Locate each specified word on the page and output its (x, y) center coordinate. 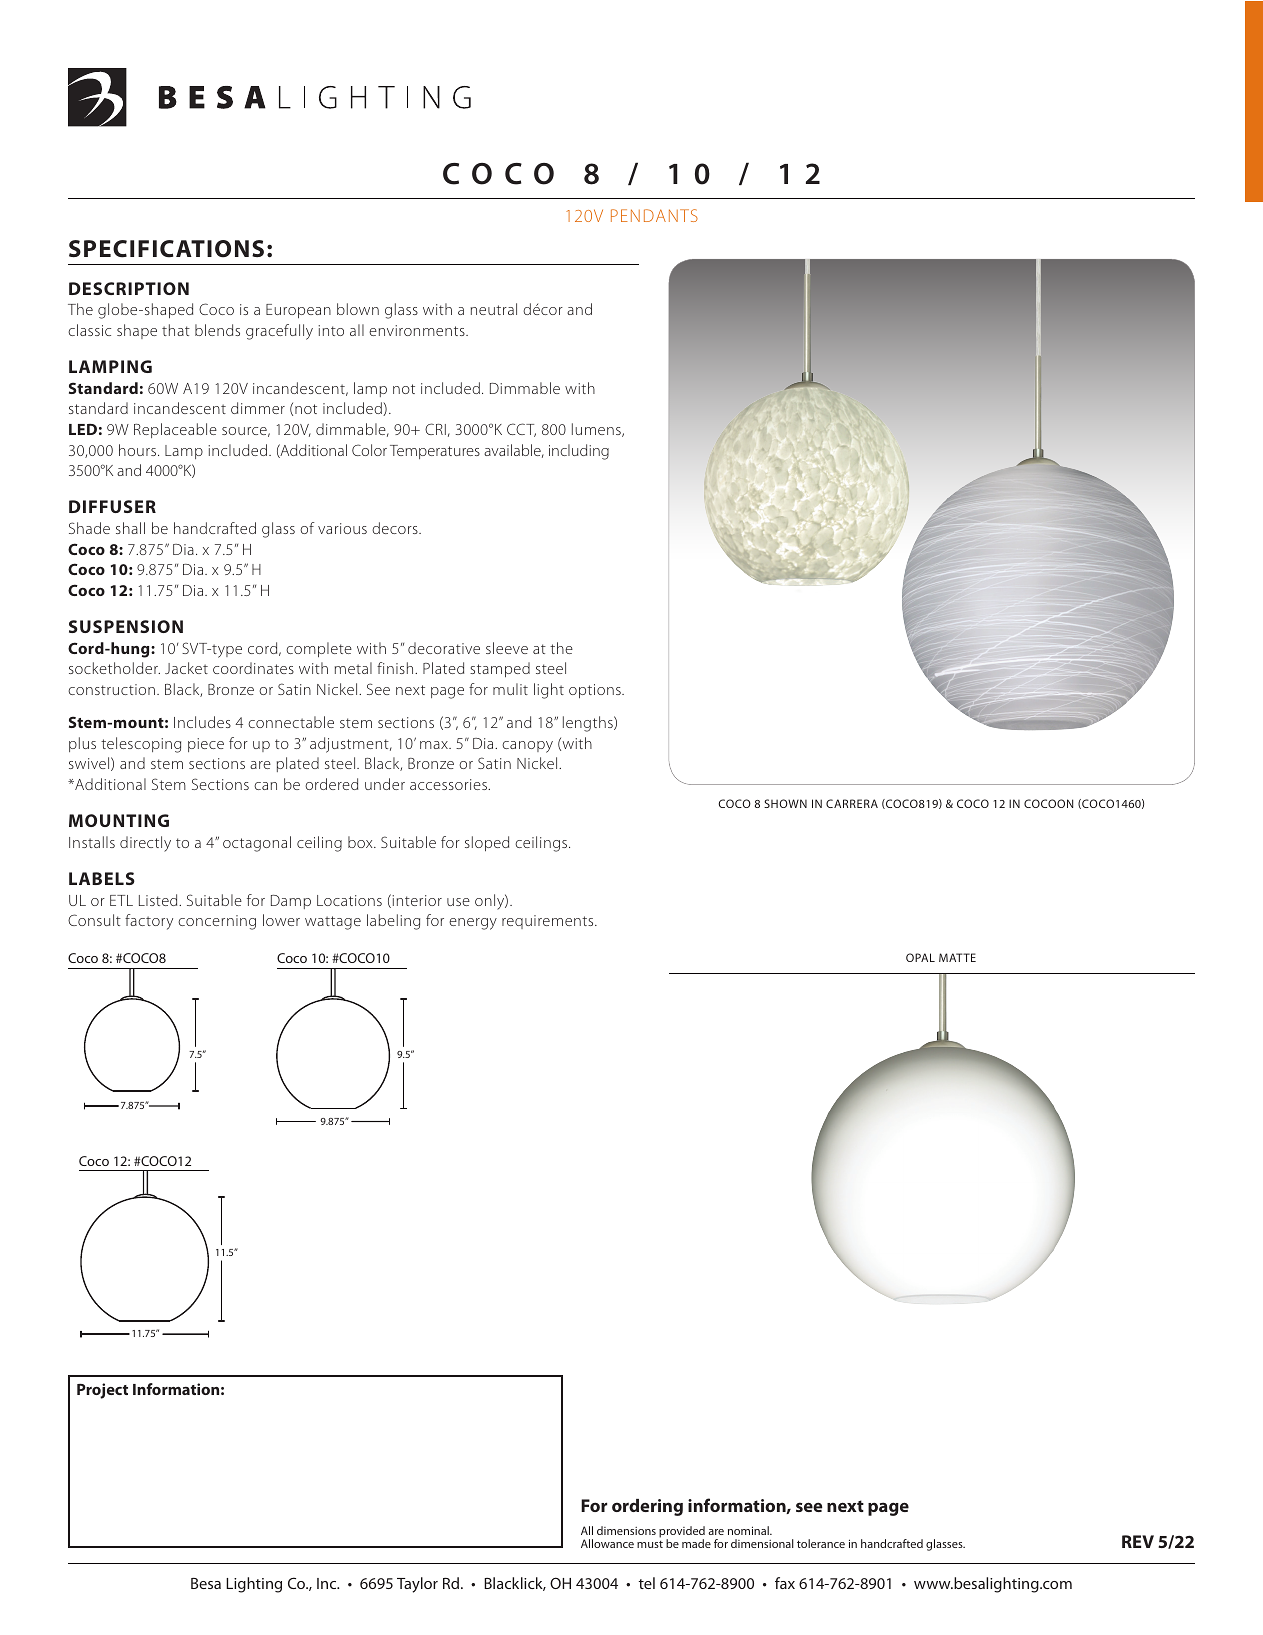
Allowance (607, 1543)
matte (957, 957)
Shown (785, 803)
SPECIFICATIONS (166, 249)
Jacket (186, 668)
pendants (654, 215)
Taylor (417, 1585)
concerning (217, 922)
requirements (549, 922)
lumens (597, 430)
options (596, 691)
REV (1138, 1541)
